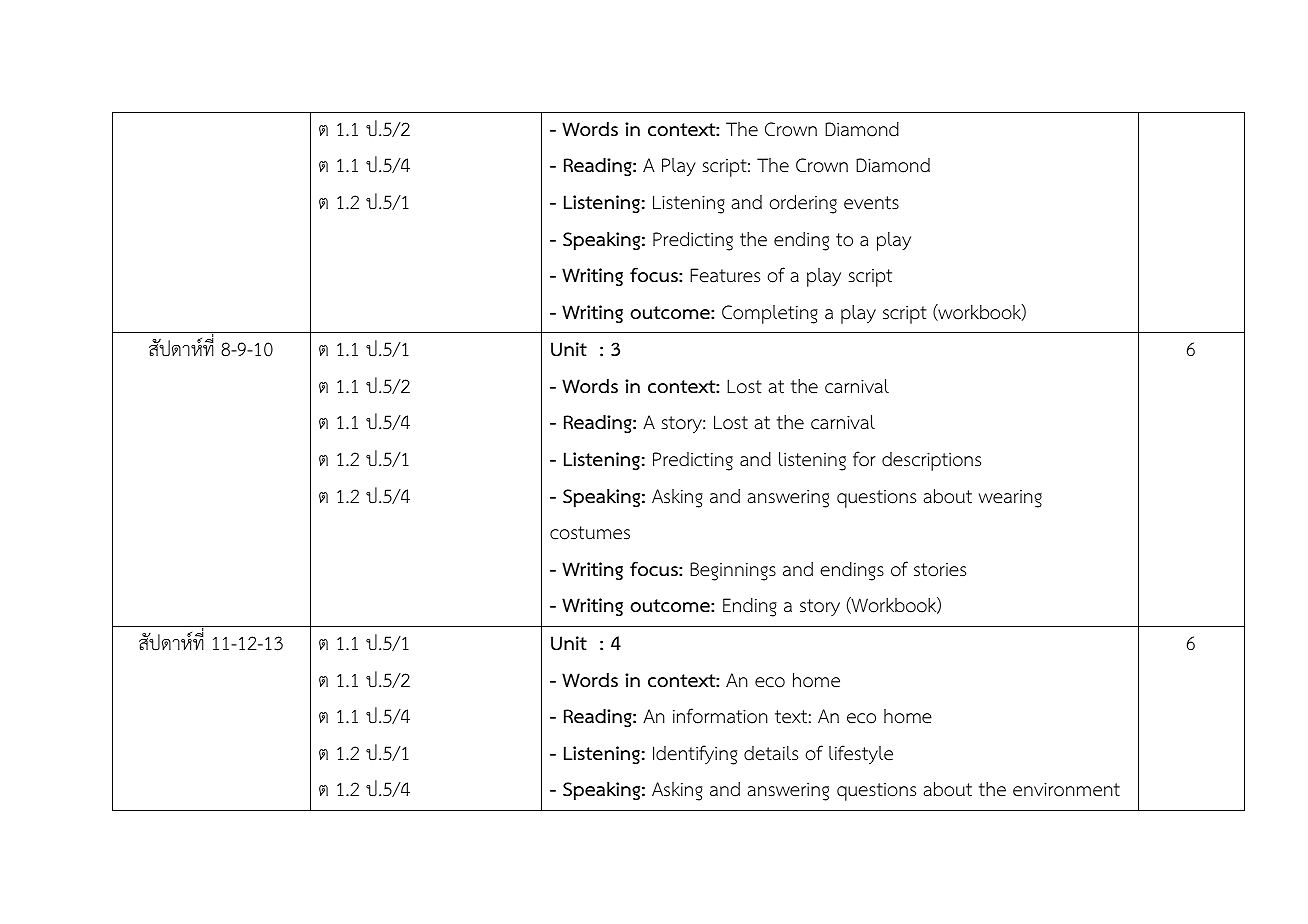 This document has height=924, width=1308. I want to click on ordering, so click(803, 204).
